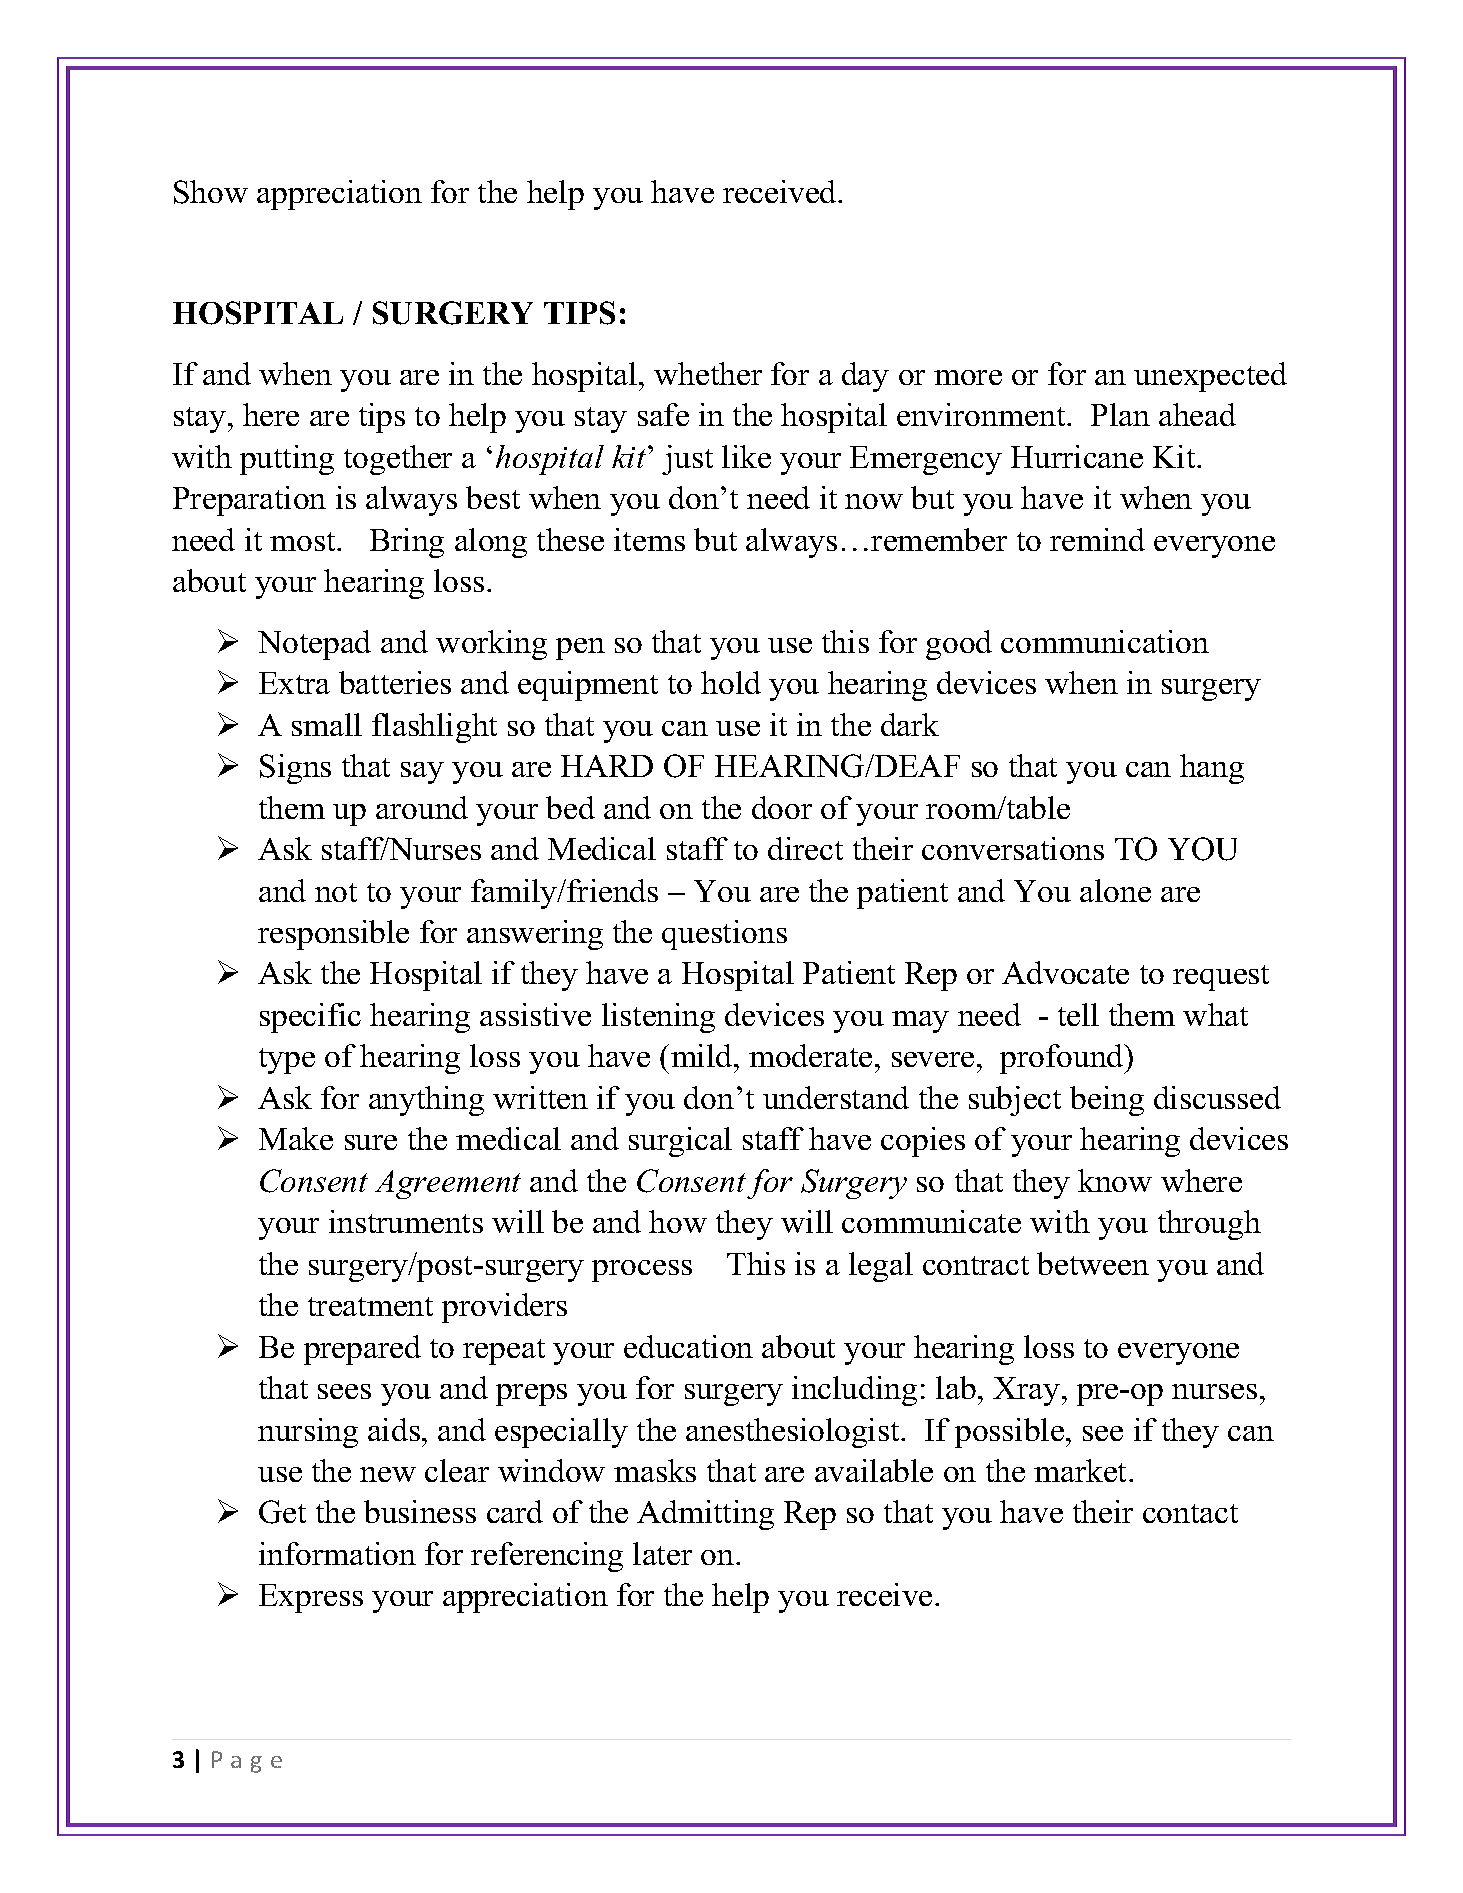  Describe the element at coordinates (662, 1553) in the screenshot. I see `later` at that location.
